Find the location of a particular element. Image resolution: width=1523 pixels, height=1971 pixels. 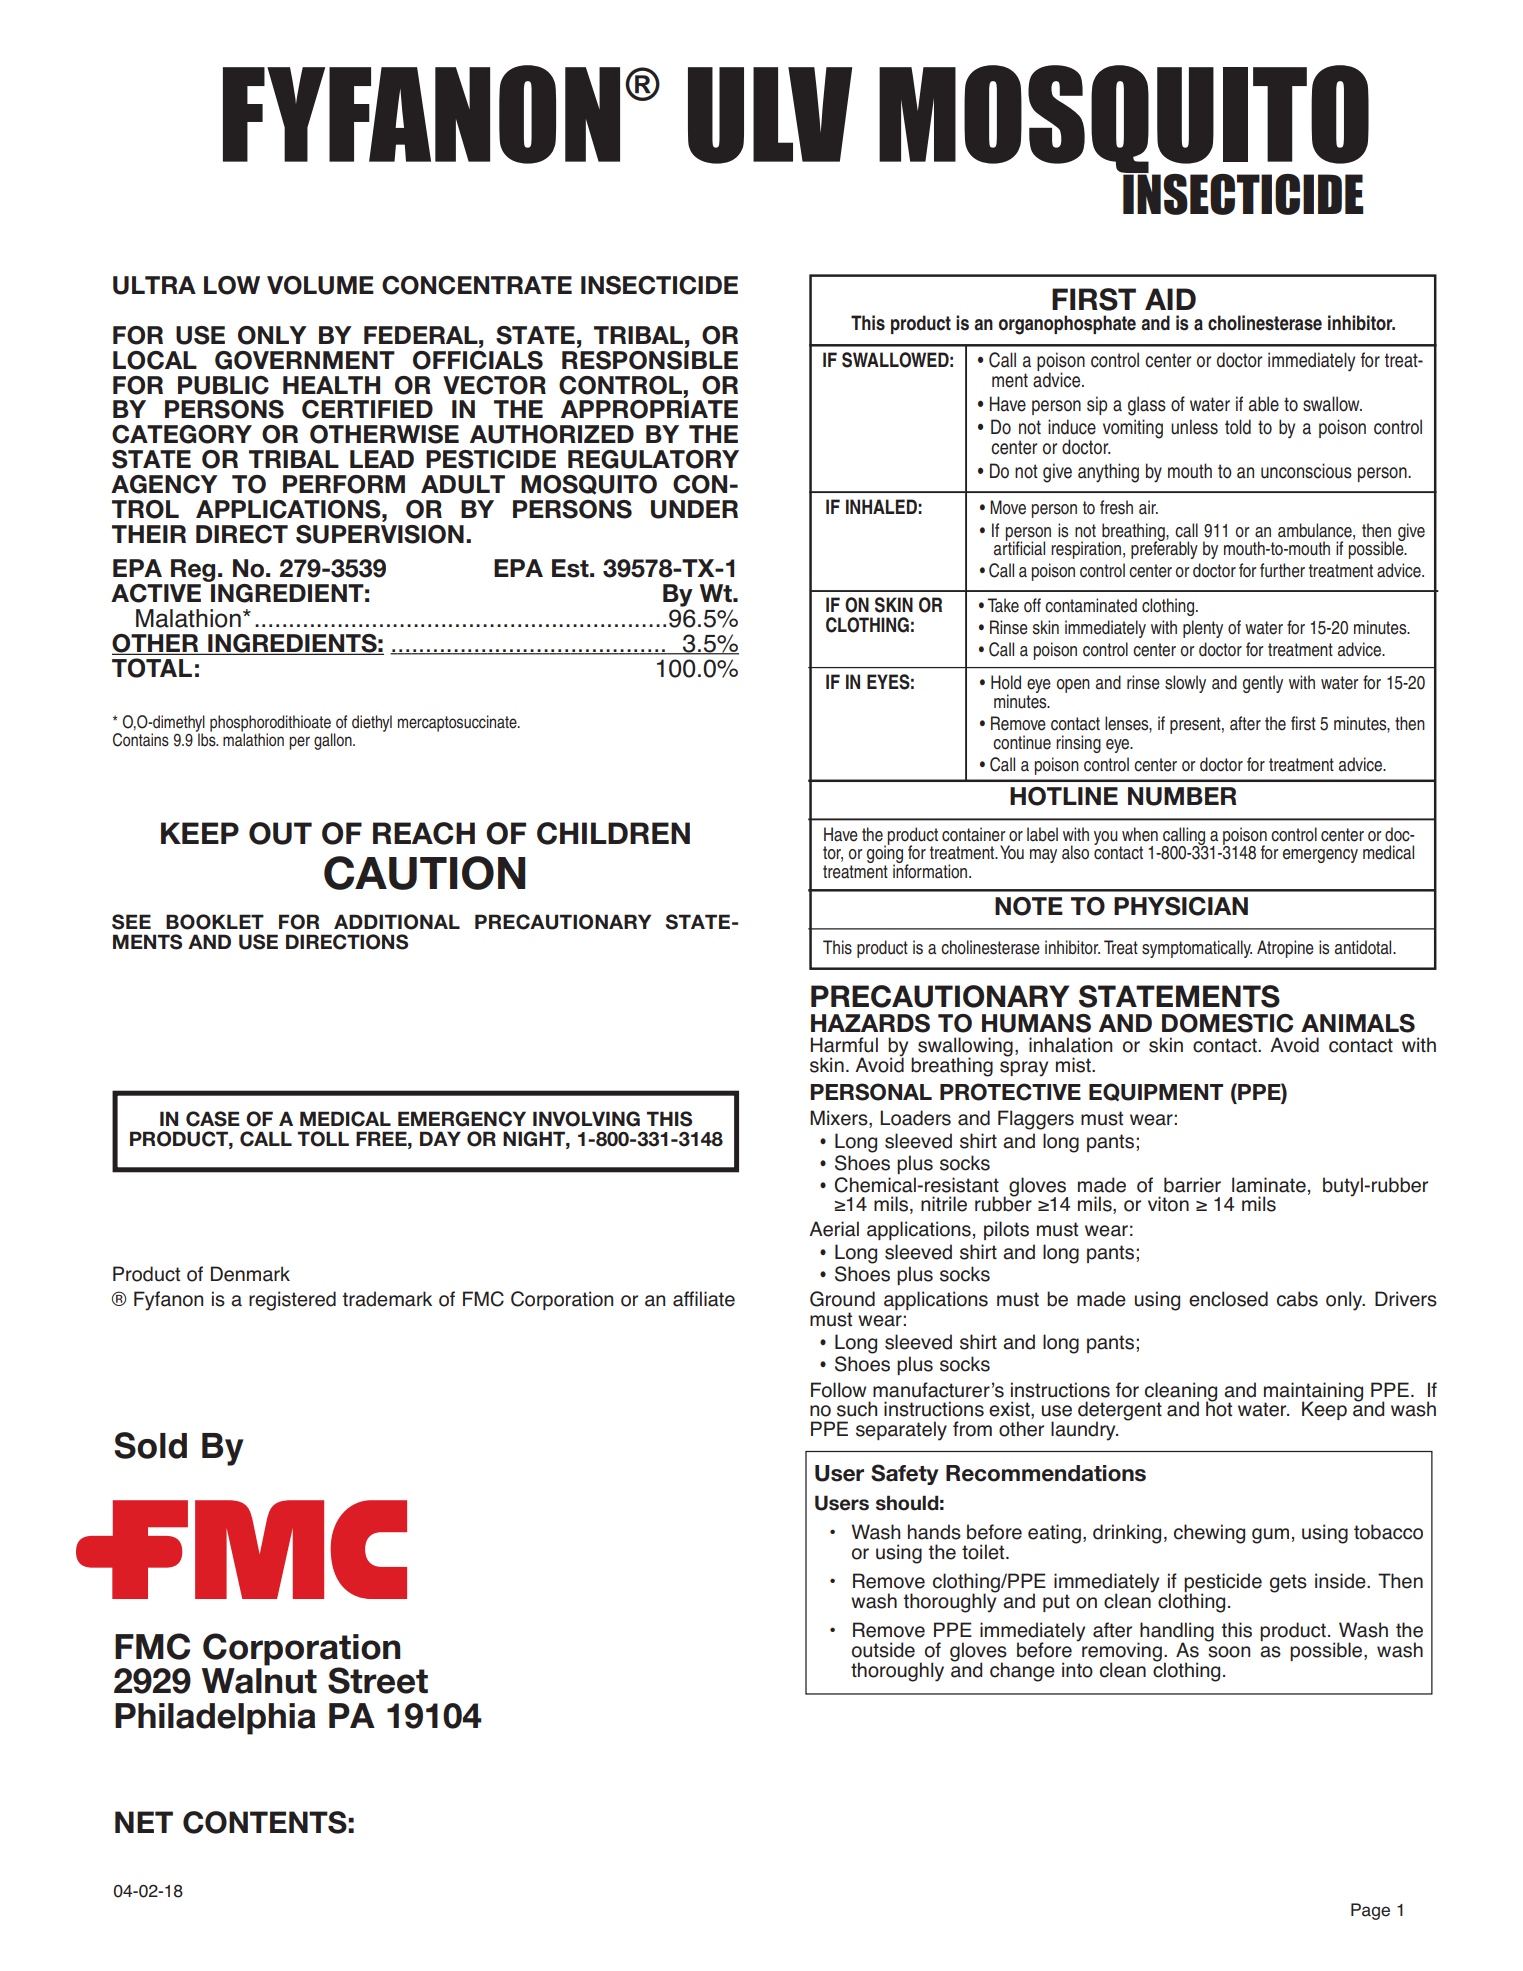

outside is located at coordinates (883, 1650).
